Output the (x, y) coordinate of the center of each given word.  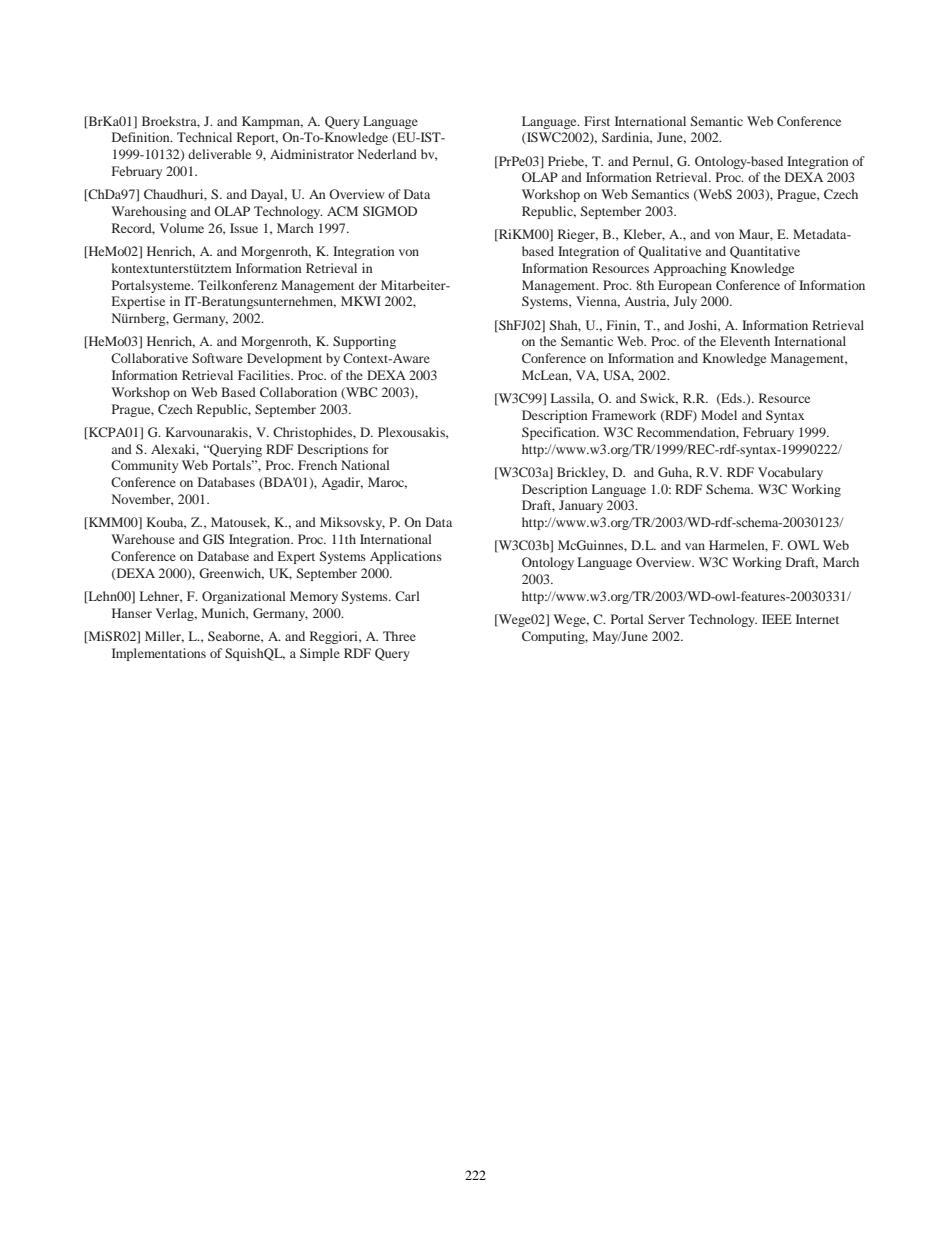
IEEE (777, 619)
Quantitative (765, 252)
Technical (204, 137)
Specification (560, 433)
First (597, 121)
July (685, 302)
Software (217, 358)
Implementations (159, 654)
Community (144, 466)
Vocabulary (790, 473)
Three (399, 636)
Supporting (364, 342)
